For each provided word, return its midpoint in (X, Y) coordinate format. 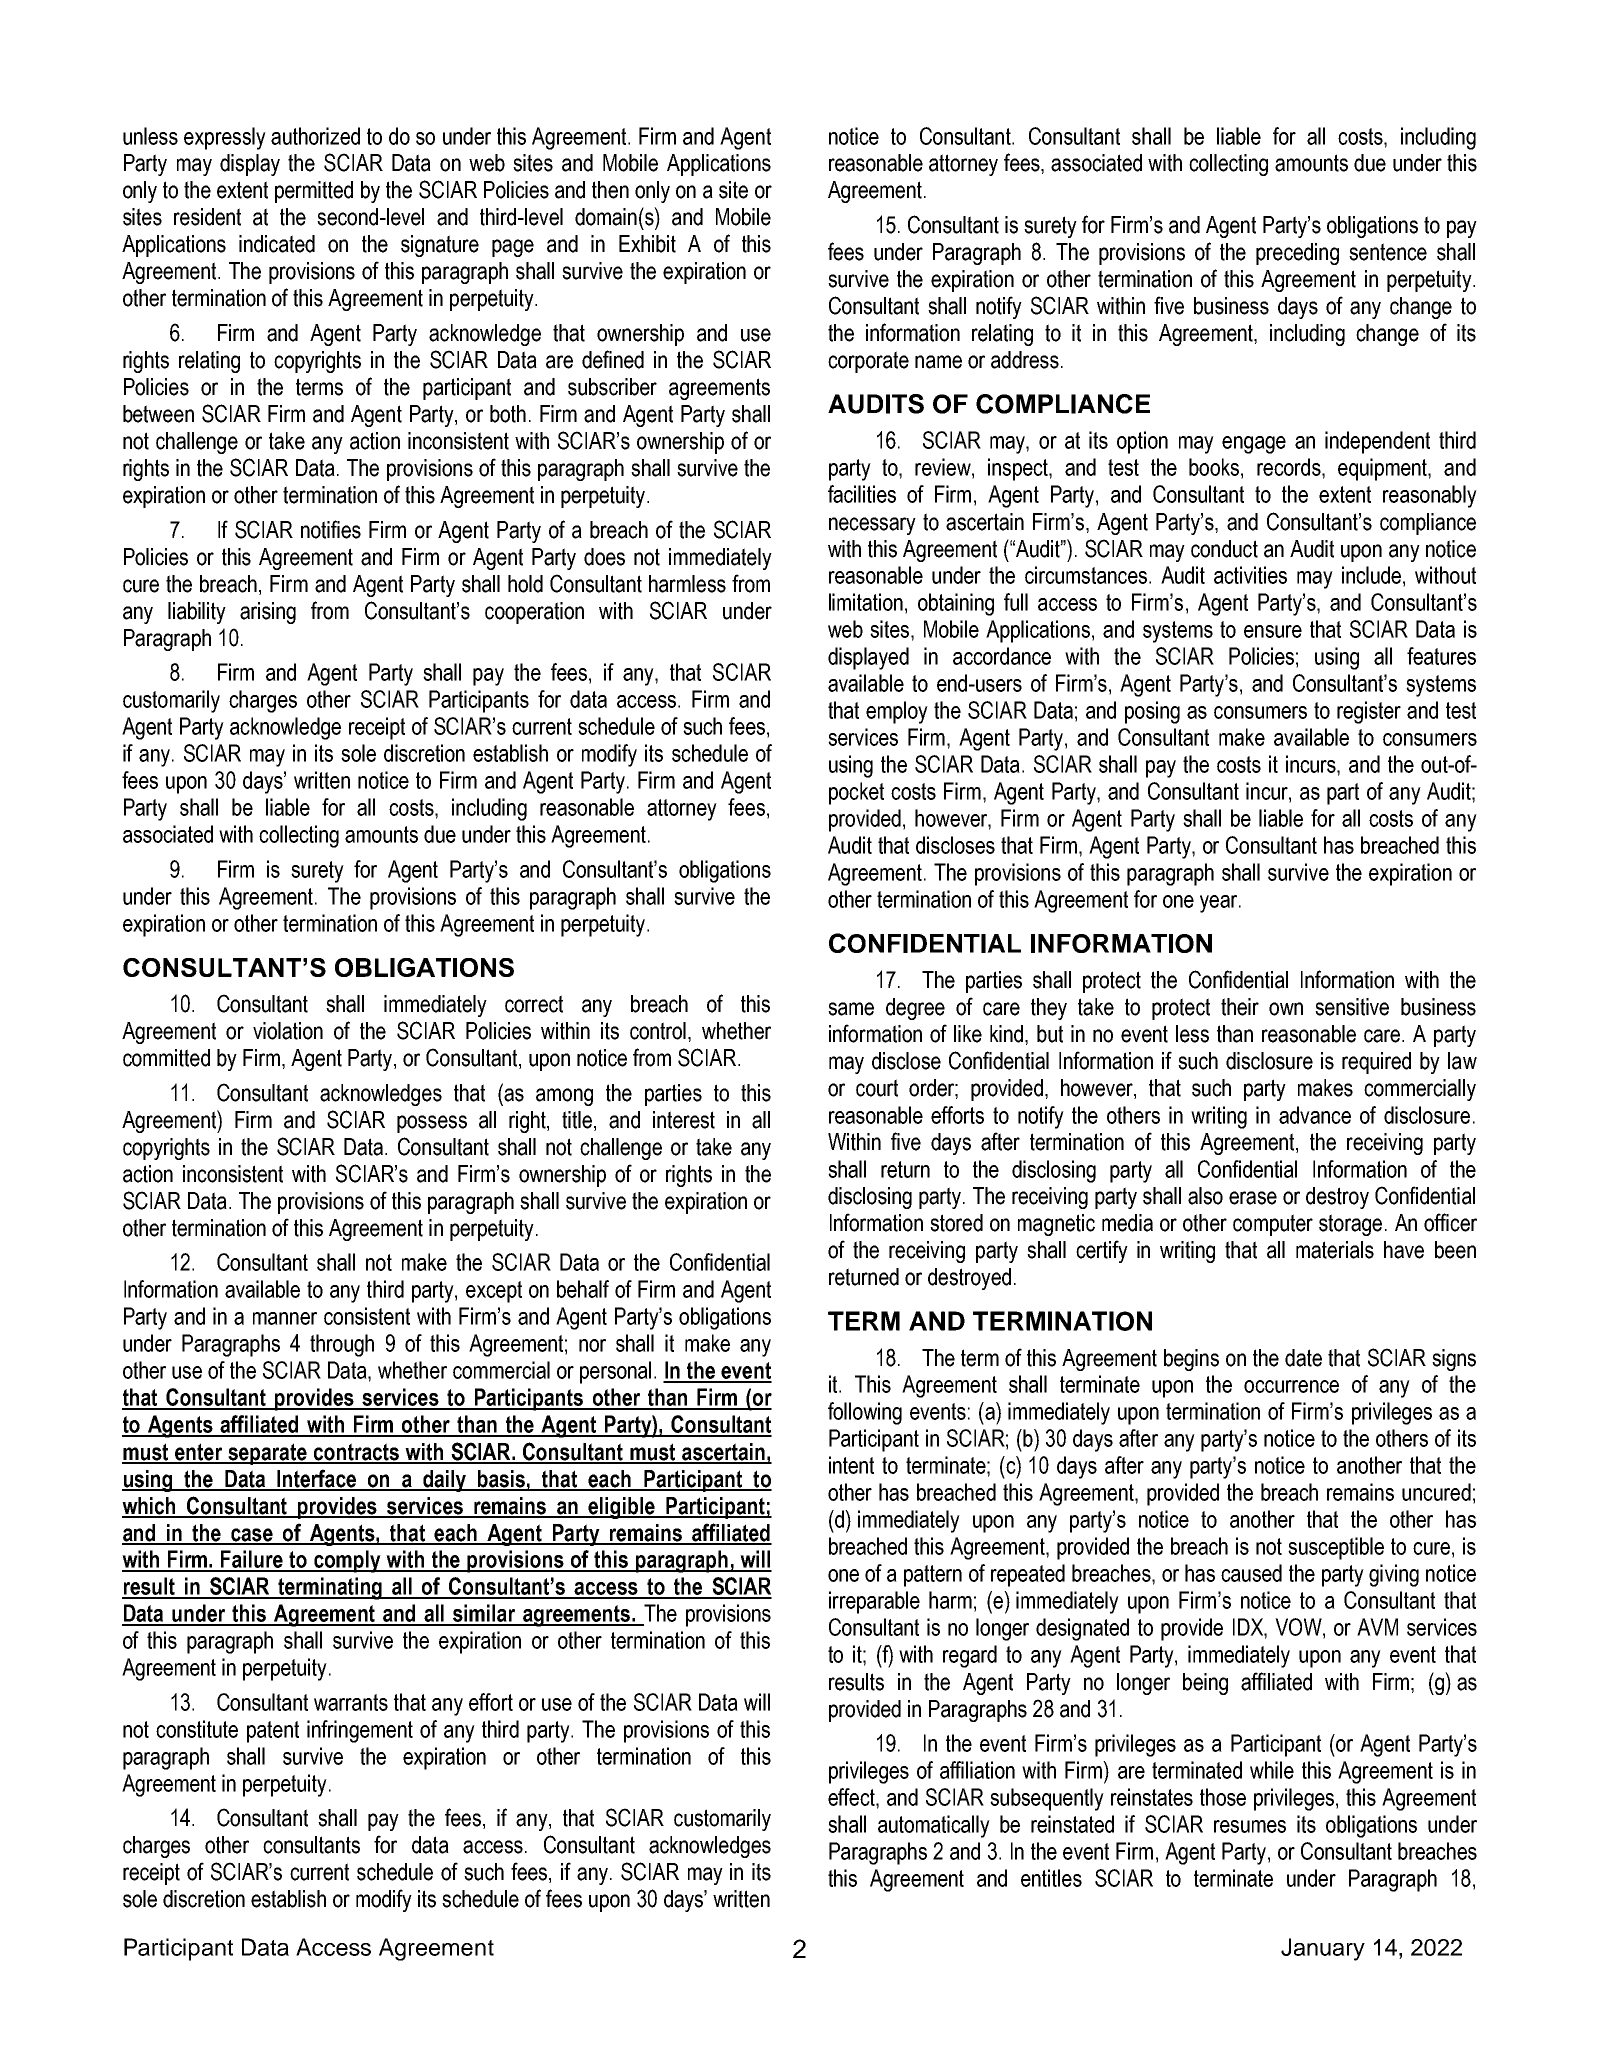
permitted (314, 192)
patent (273, 1732)
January (1323, 1949)
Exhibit (647, 244)
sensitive (1352, 1007)
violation (288, 1031)
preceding (1297, 254)
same (851, 1009)
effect (852, 1797)
